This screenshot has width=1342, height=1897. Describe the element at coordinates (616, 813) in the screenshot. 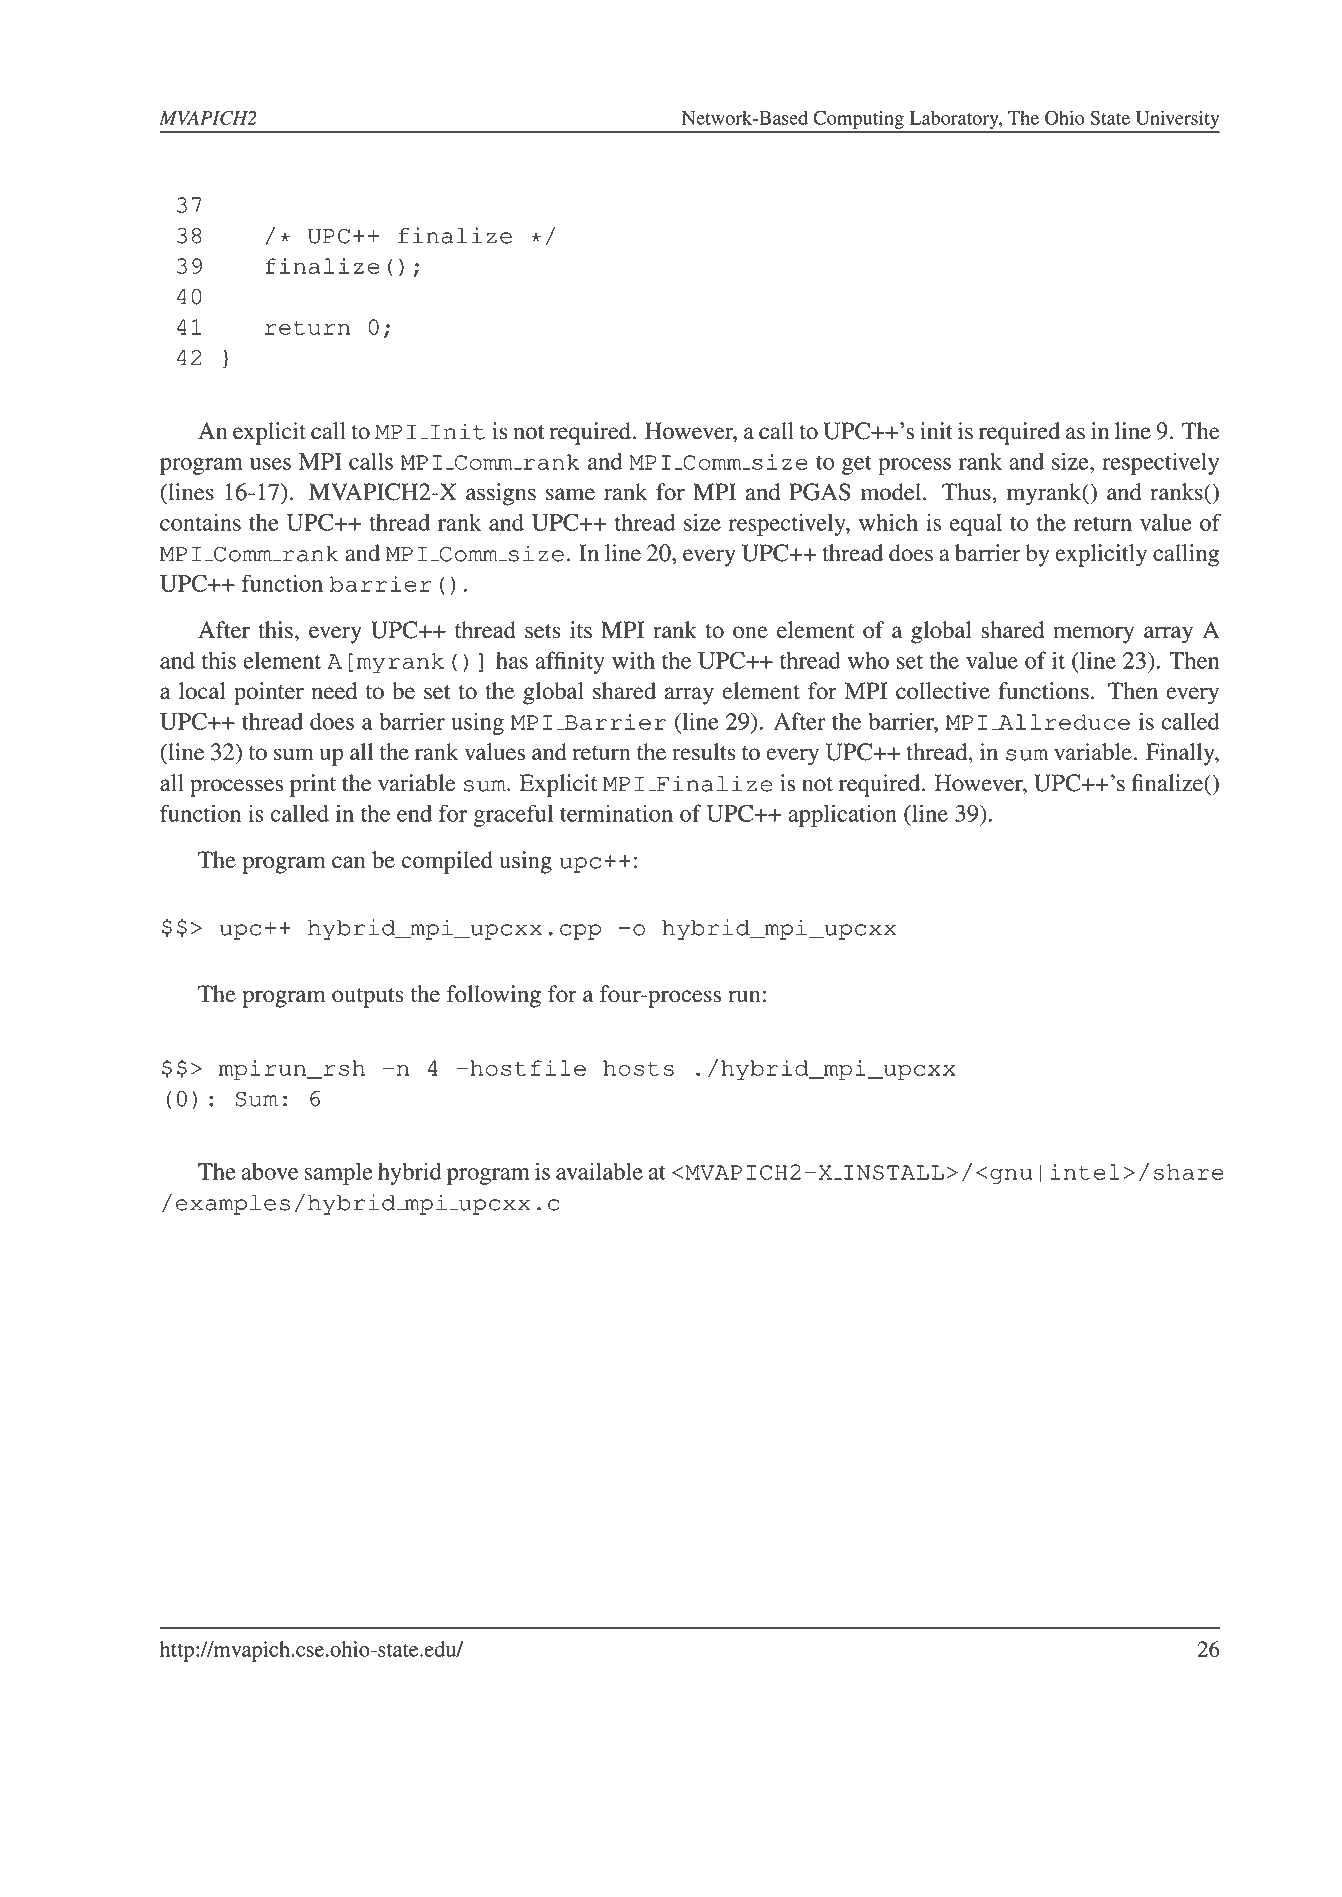

I see `termination` at that location.
